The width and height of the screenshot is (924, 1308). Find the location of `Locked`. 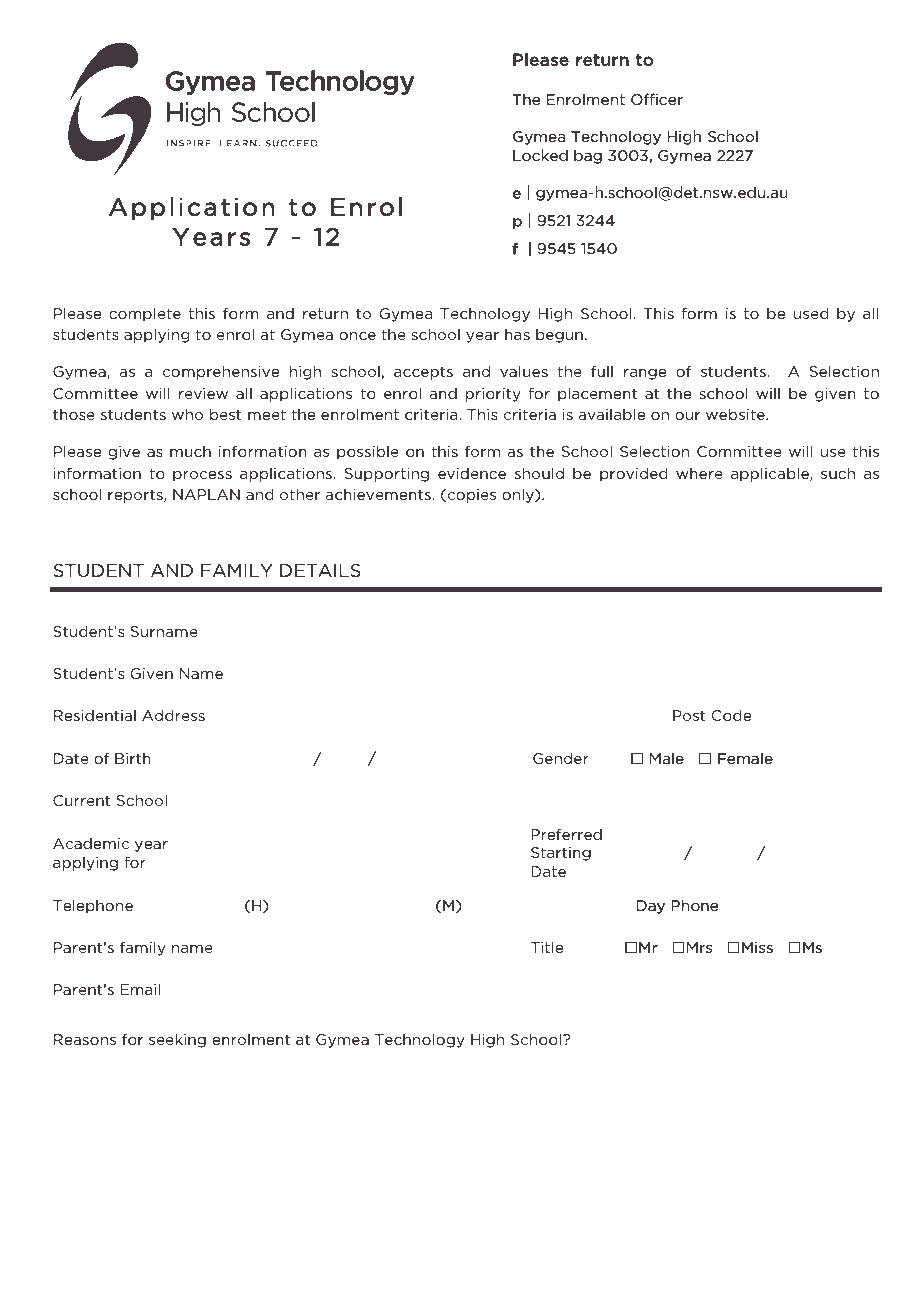

Locked is located at coordinates (540, 155).
